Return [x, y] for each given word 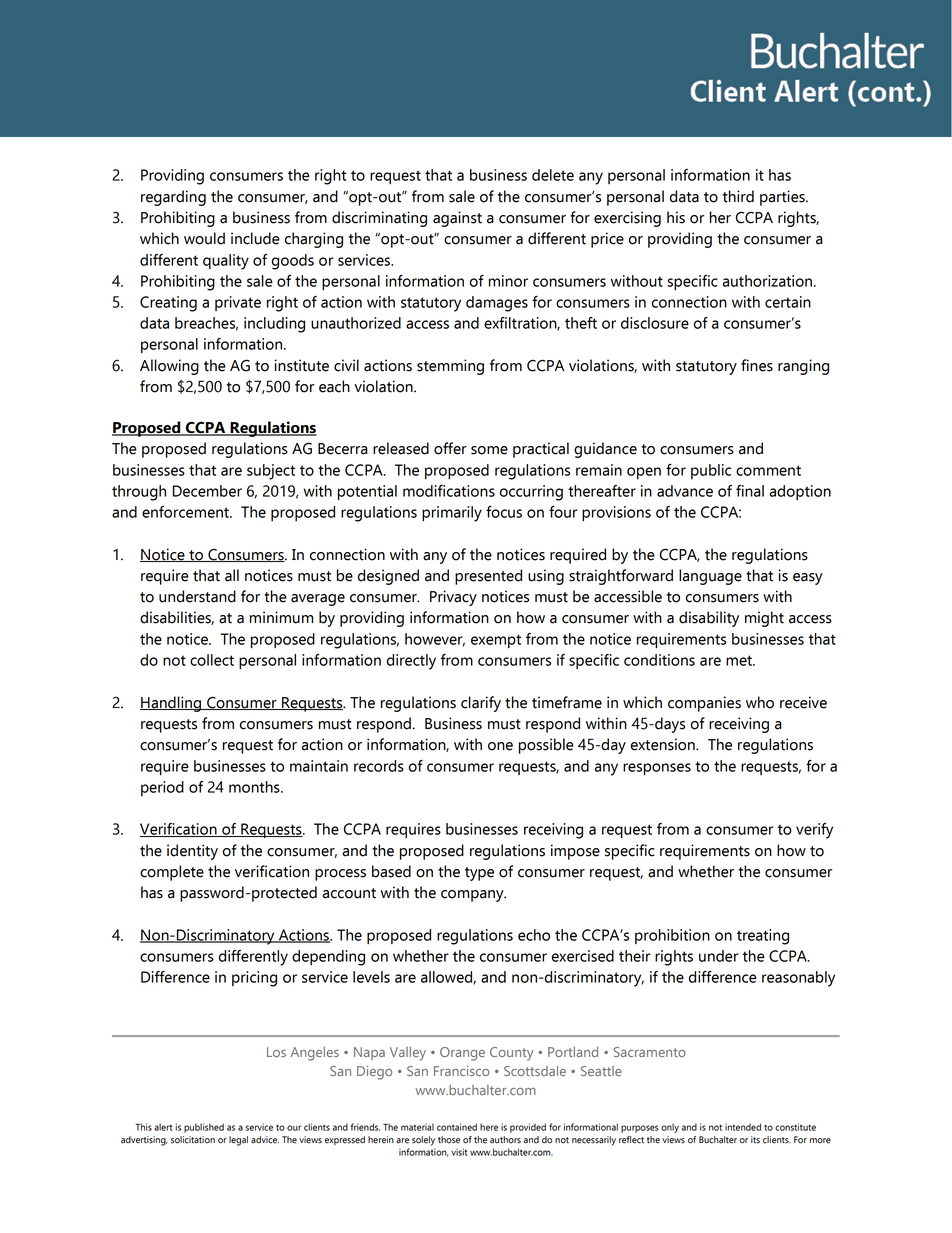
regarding [173, 198]
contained [457, 1127]
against [457, 219]
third [738, 196]
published [204, 1128]
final [750, 491]
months [255, 787]
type [479, 874]
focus [504, 512]
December [207, 491]
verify [814, 831]
